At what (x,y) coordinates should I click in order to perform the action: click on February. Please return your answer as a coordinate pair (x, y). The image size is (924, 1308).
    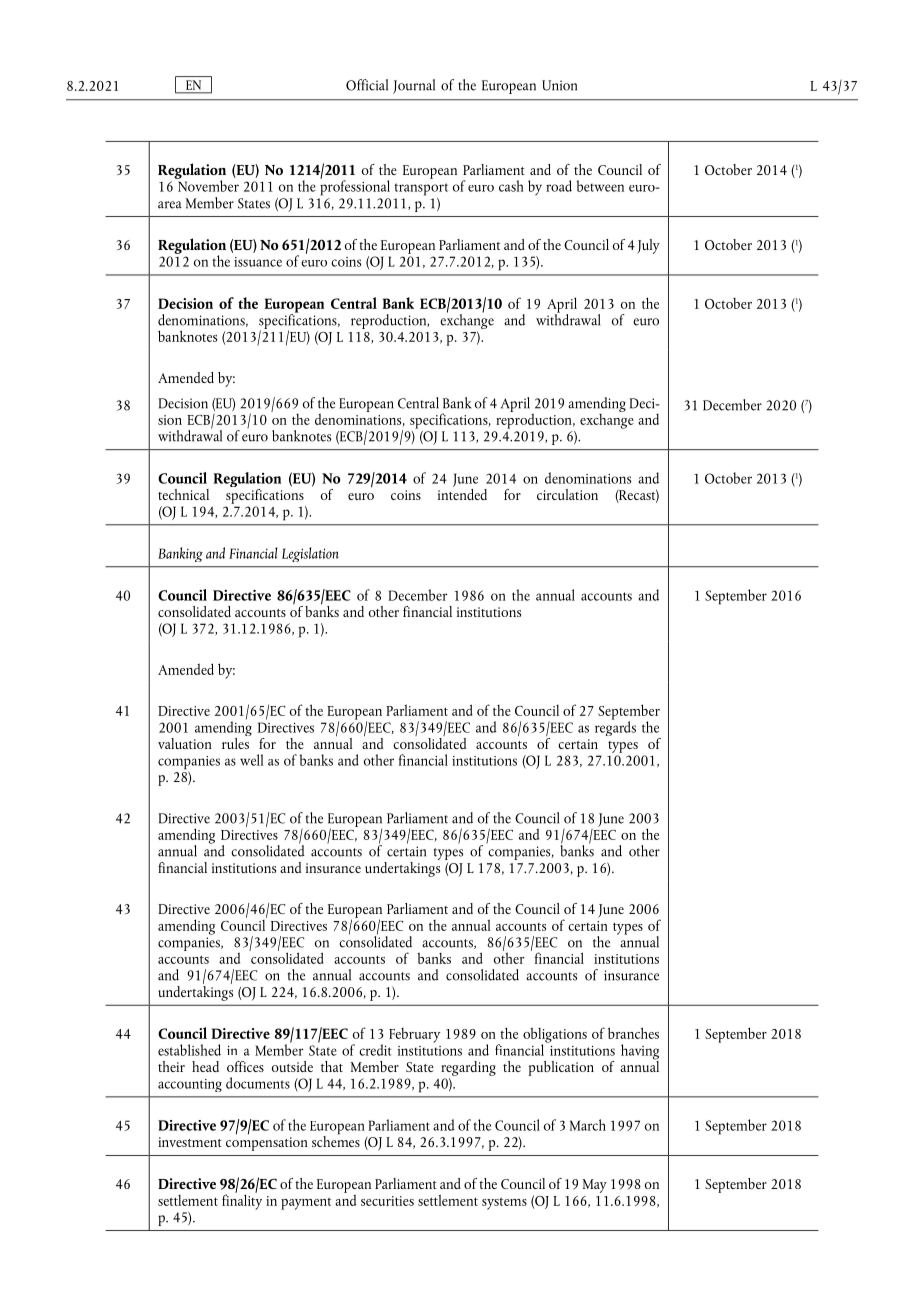
    Looking at the image, I should click on (414, 1035).
